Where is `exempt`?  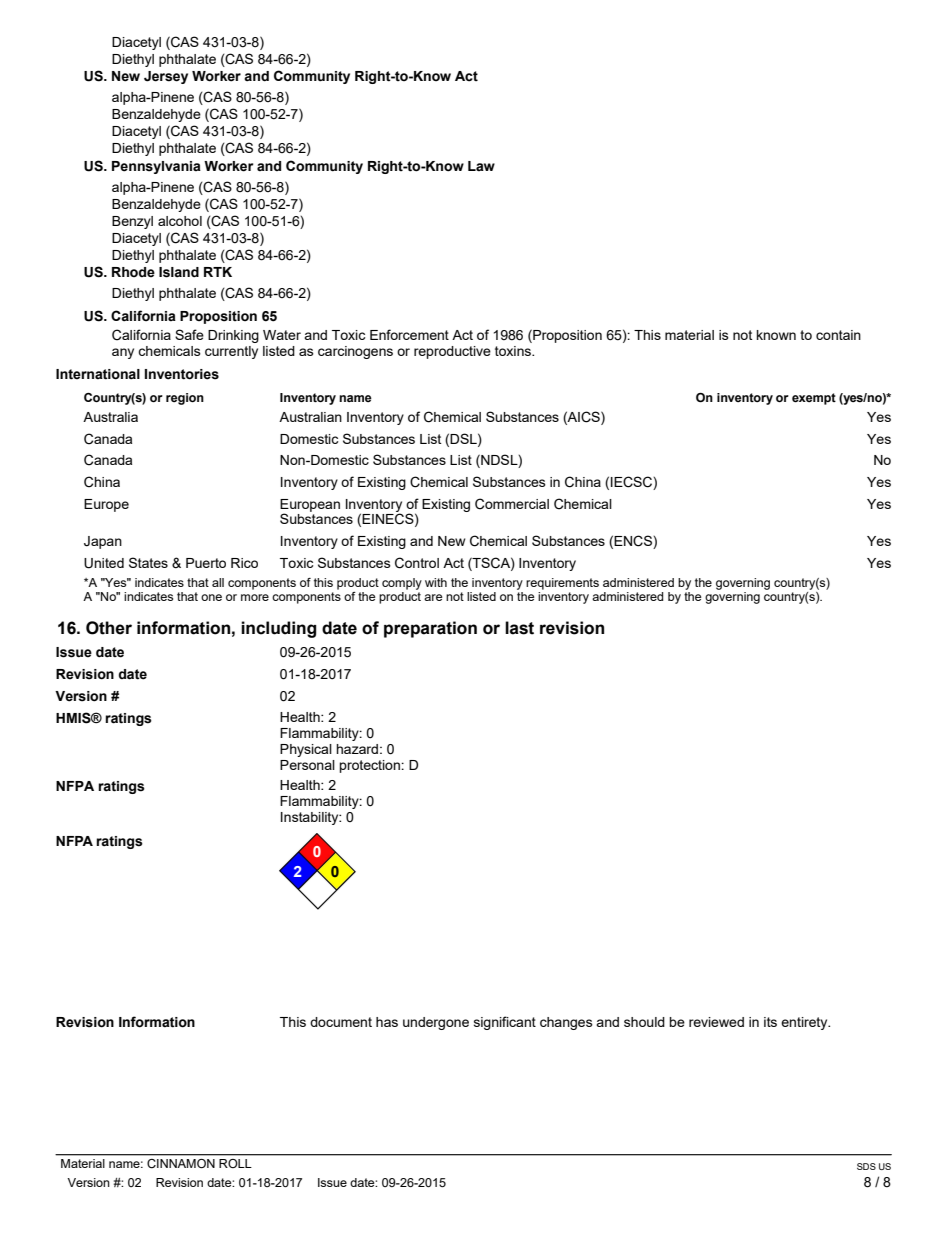 exempt is located at coordinates (814, 399).
